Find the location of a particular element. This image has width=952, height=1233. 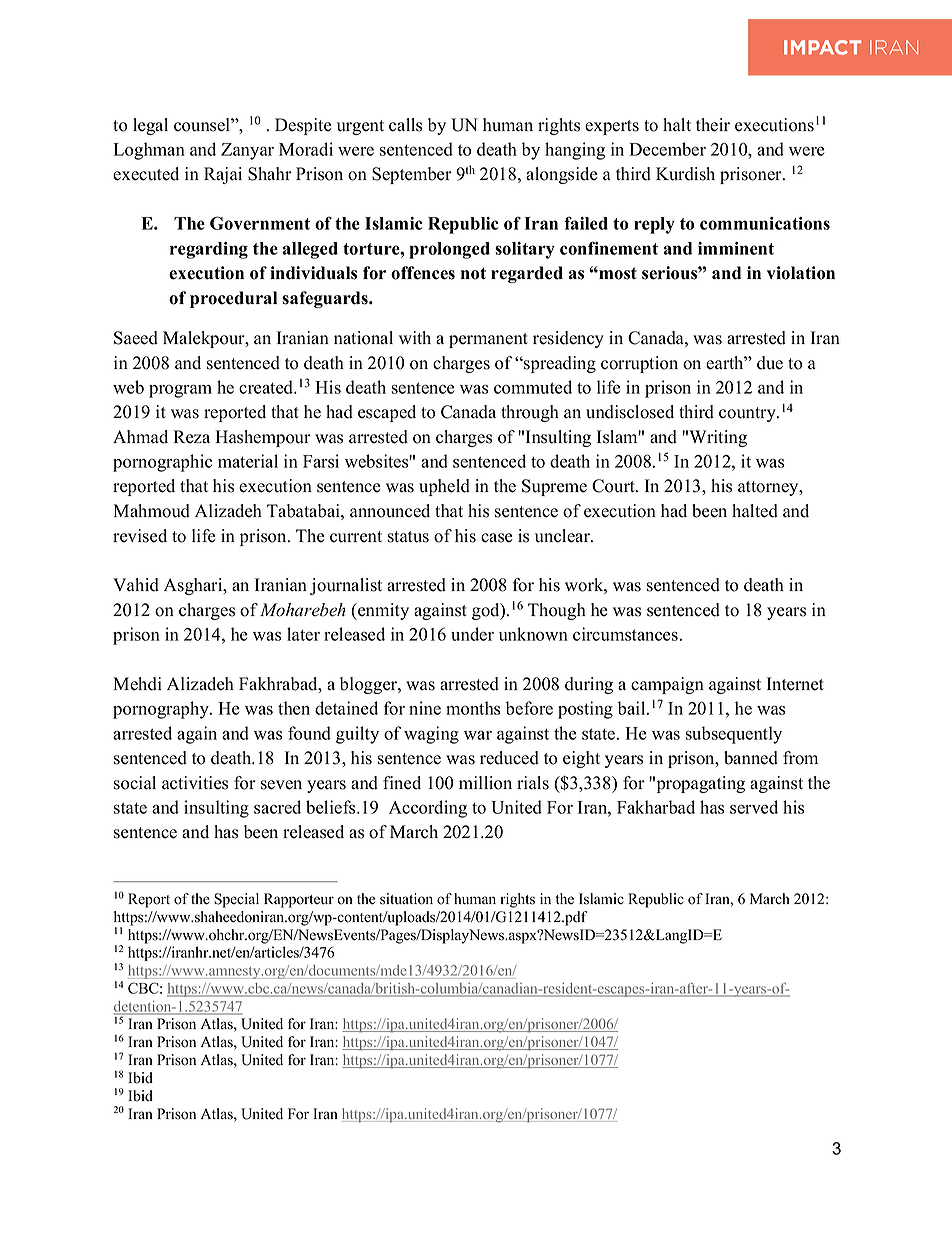

legal is located at coordinates (150, 126).
